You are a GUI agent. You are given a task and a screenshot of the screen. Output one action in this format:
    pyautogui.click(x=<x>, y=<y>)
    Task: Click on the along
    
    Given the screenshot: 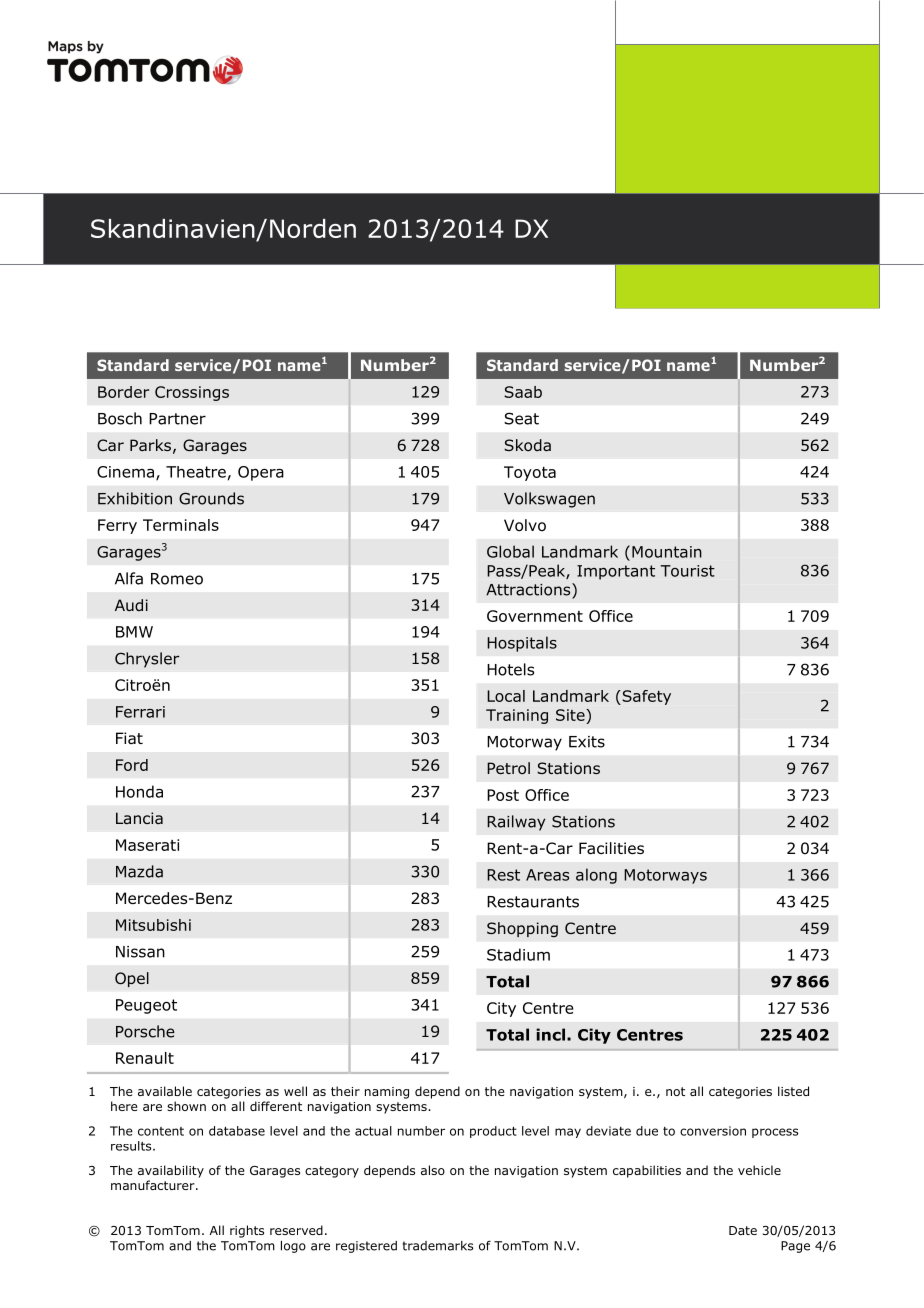 What is the action you would take?
    pyautogui.click(x=596, y=876)
